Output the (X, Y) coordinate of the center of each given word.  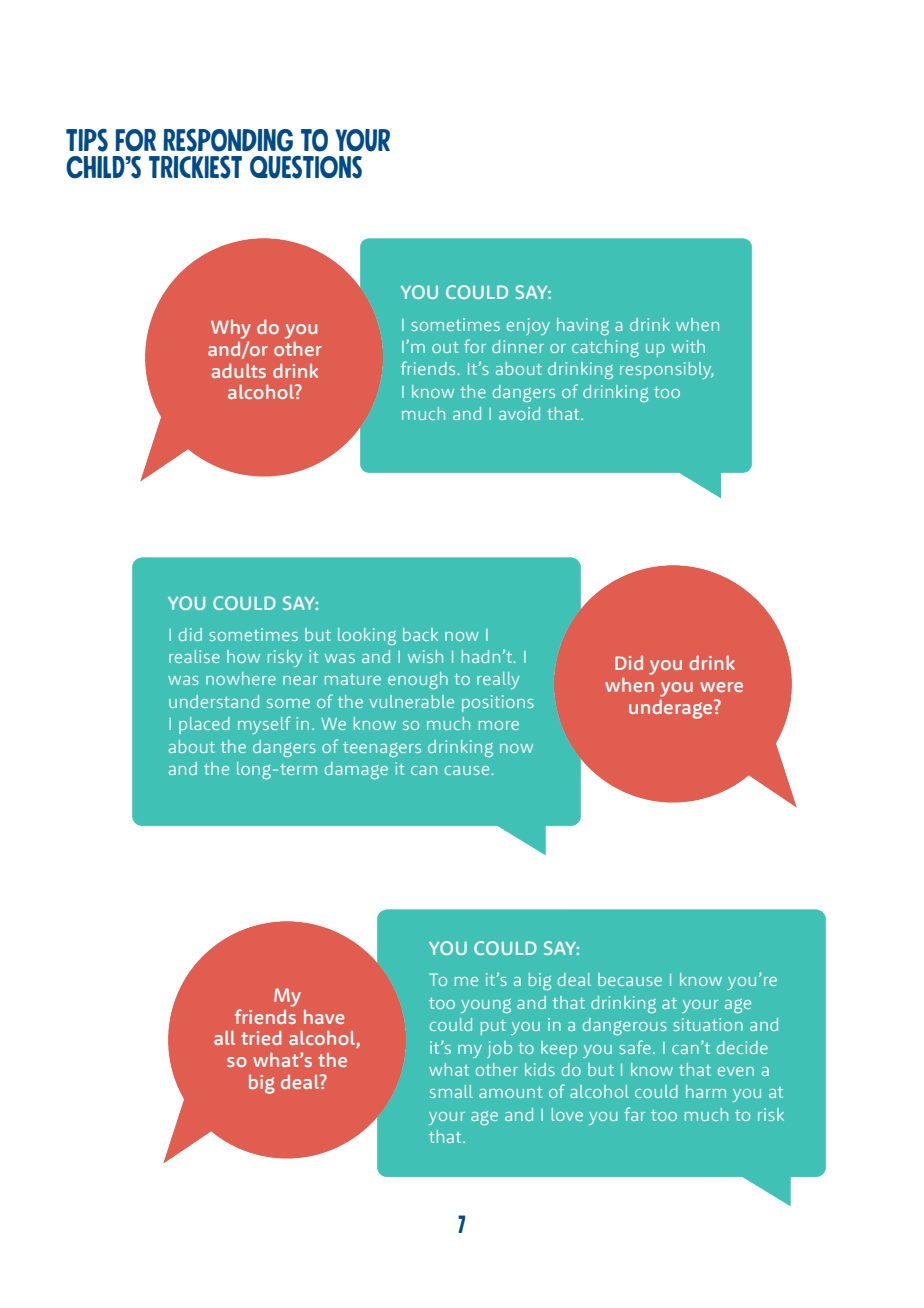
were (721, 687)
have (324, 1017)
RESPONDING (228, 140)
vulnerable (411, 701)
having (583, 326)
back (420, 634)
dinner (518, 346)
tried (261, 1037)
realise (194, 656)
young (486, 1006)
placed (204, 725)
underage (672, 709)
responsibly (667, 370)
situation (708, 1024)
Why (231, 329)
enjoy (528, 326)
